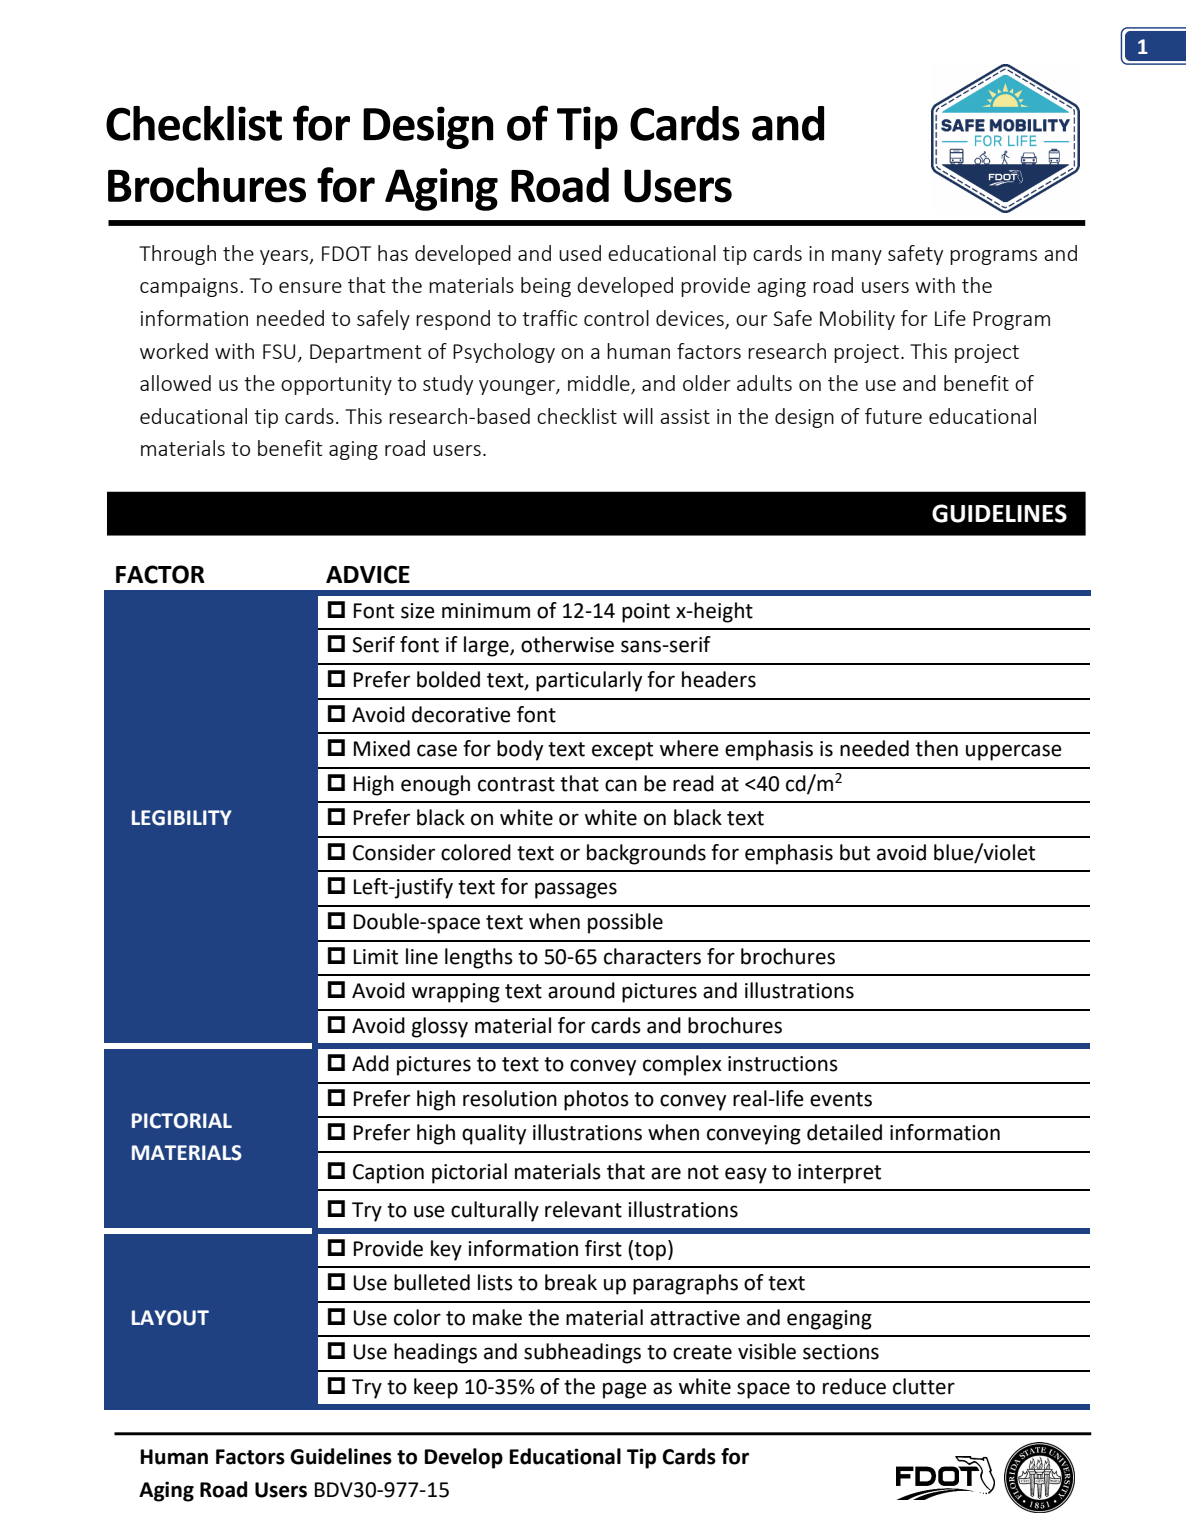 The height and width of the screenshot is (1534, 1186). What do you see at coordinates (388, 1174) in the screenshot?
I see `Caption` at bounding box center [388, 1174].
